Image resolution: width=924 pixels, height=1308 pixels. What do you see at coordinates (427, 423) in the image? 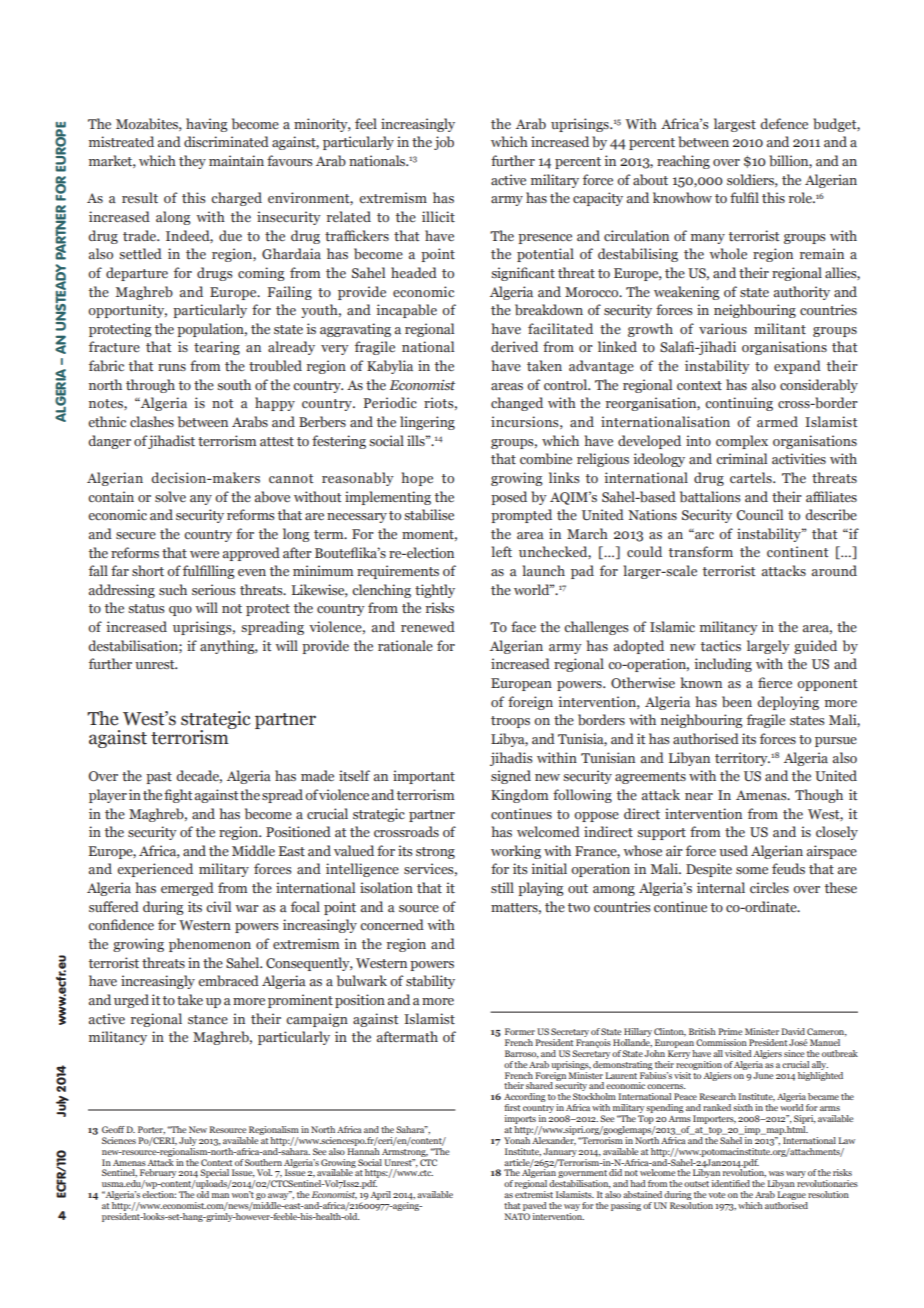
I see `lingering` at bounding box center [427, 423].
